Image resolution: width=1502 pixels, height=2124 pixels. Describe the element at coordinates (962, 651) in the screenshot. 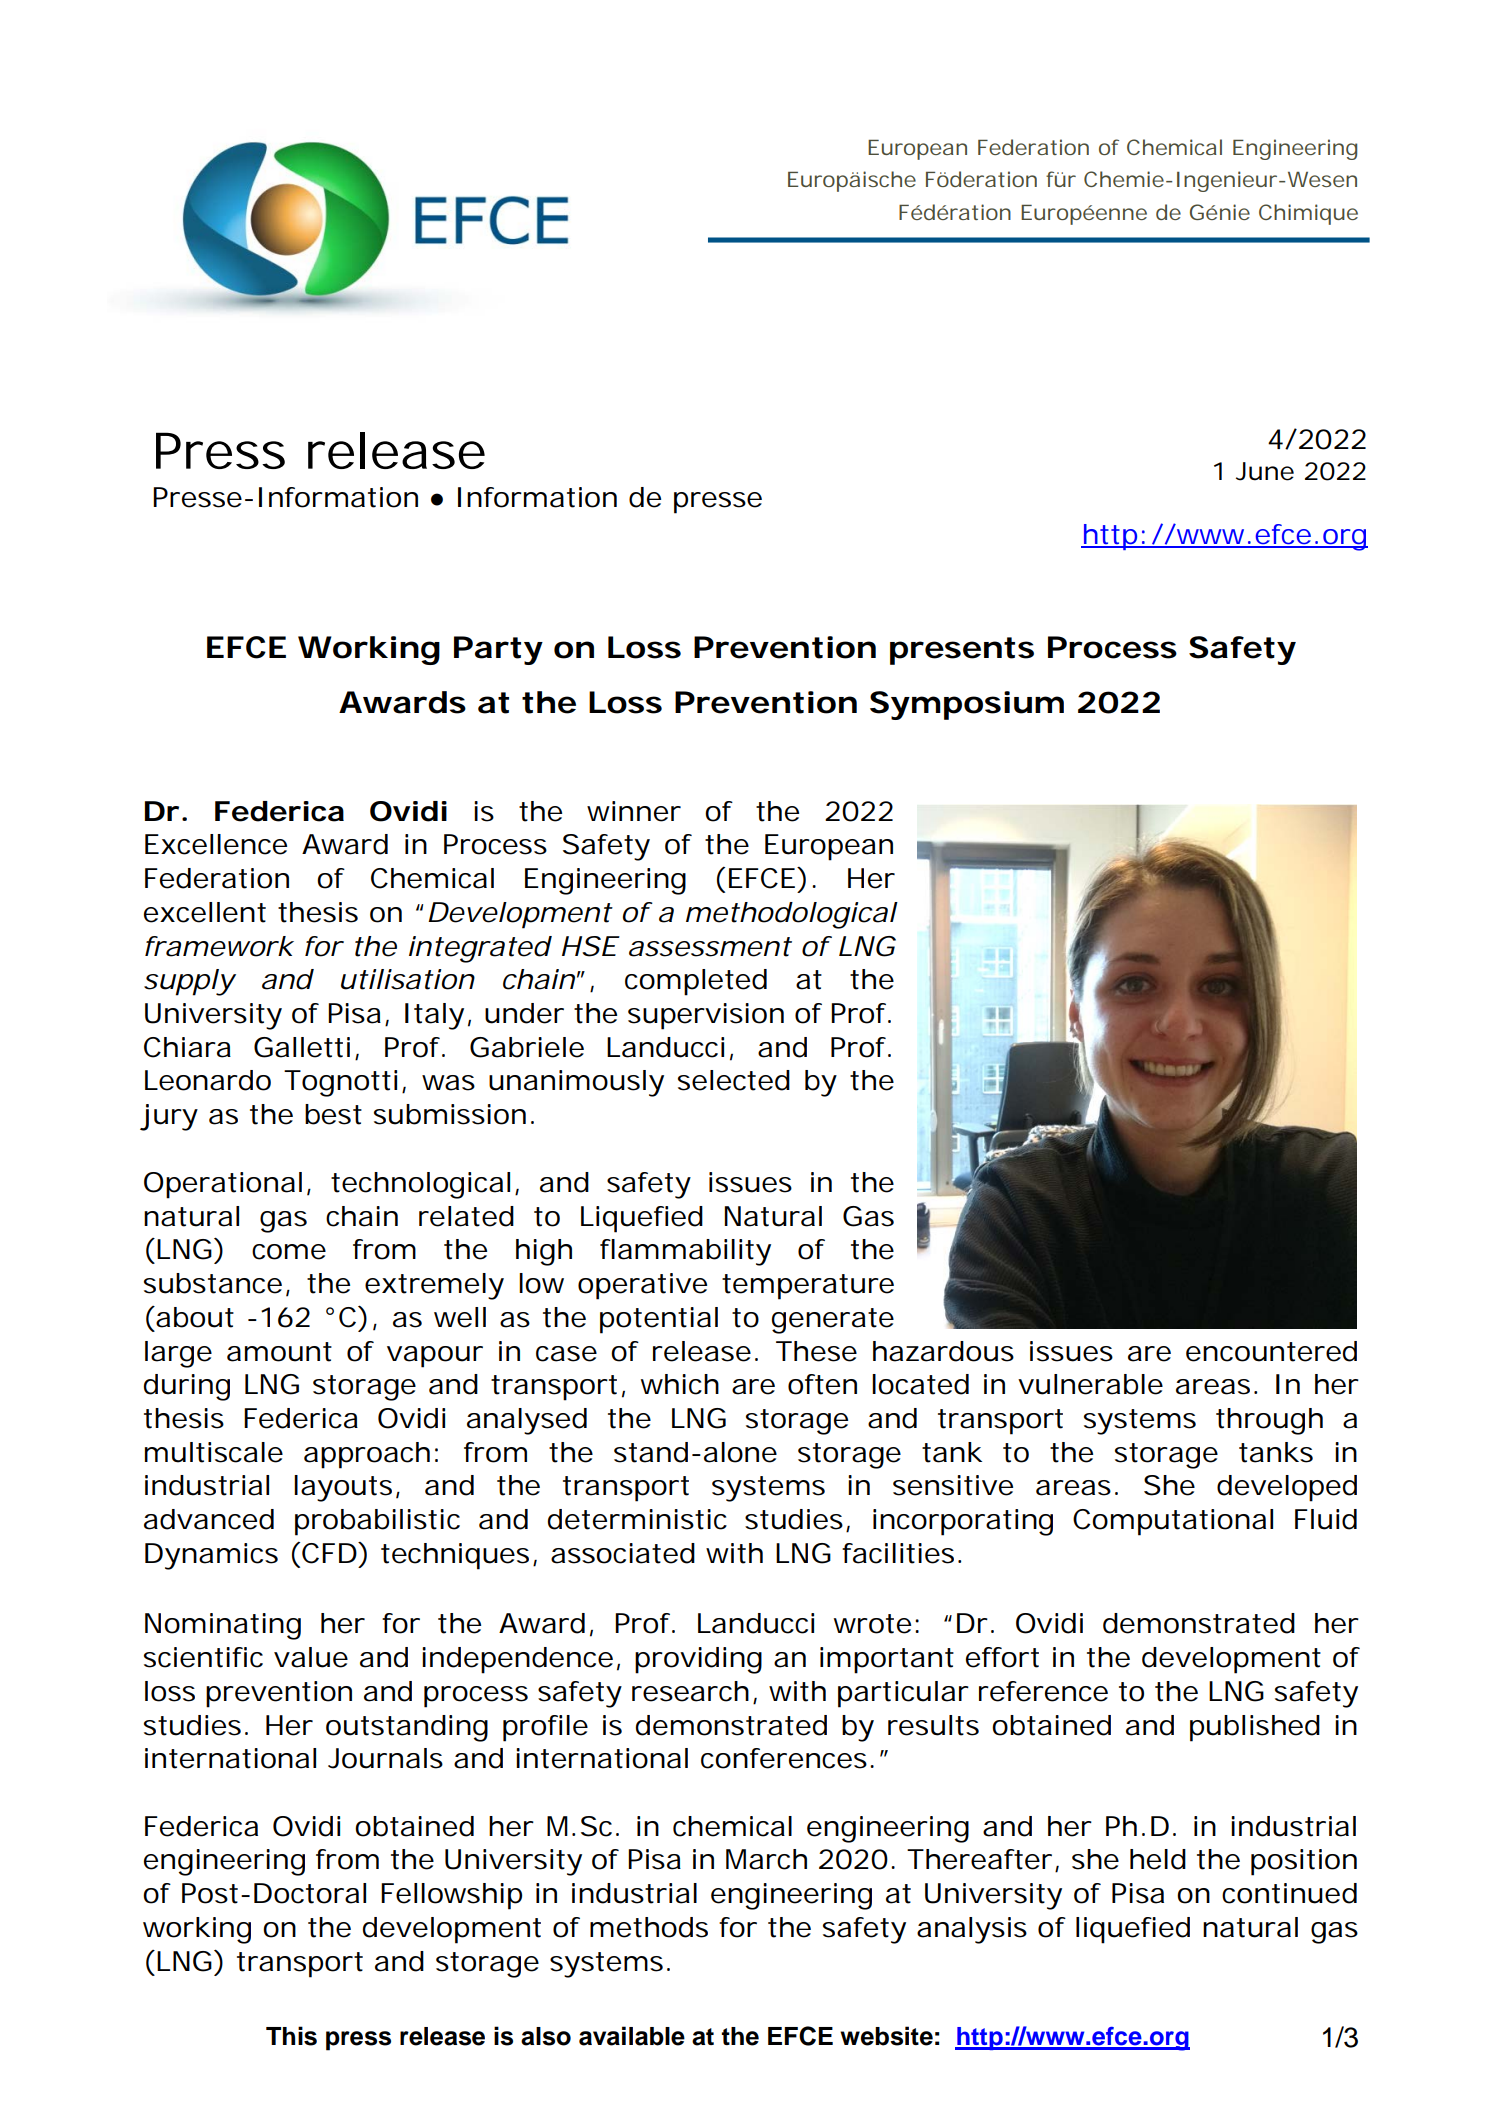

I see `presents` at that location.
